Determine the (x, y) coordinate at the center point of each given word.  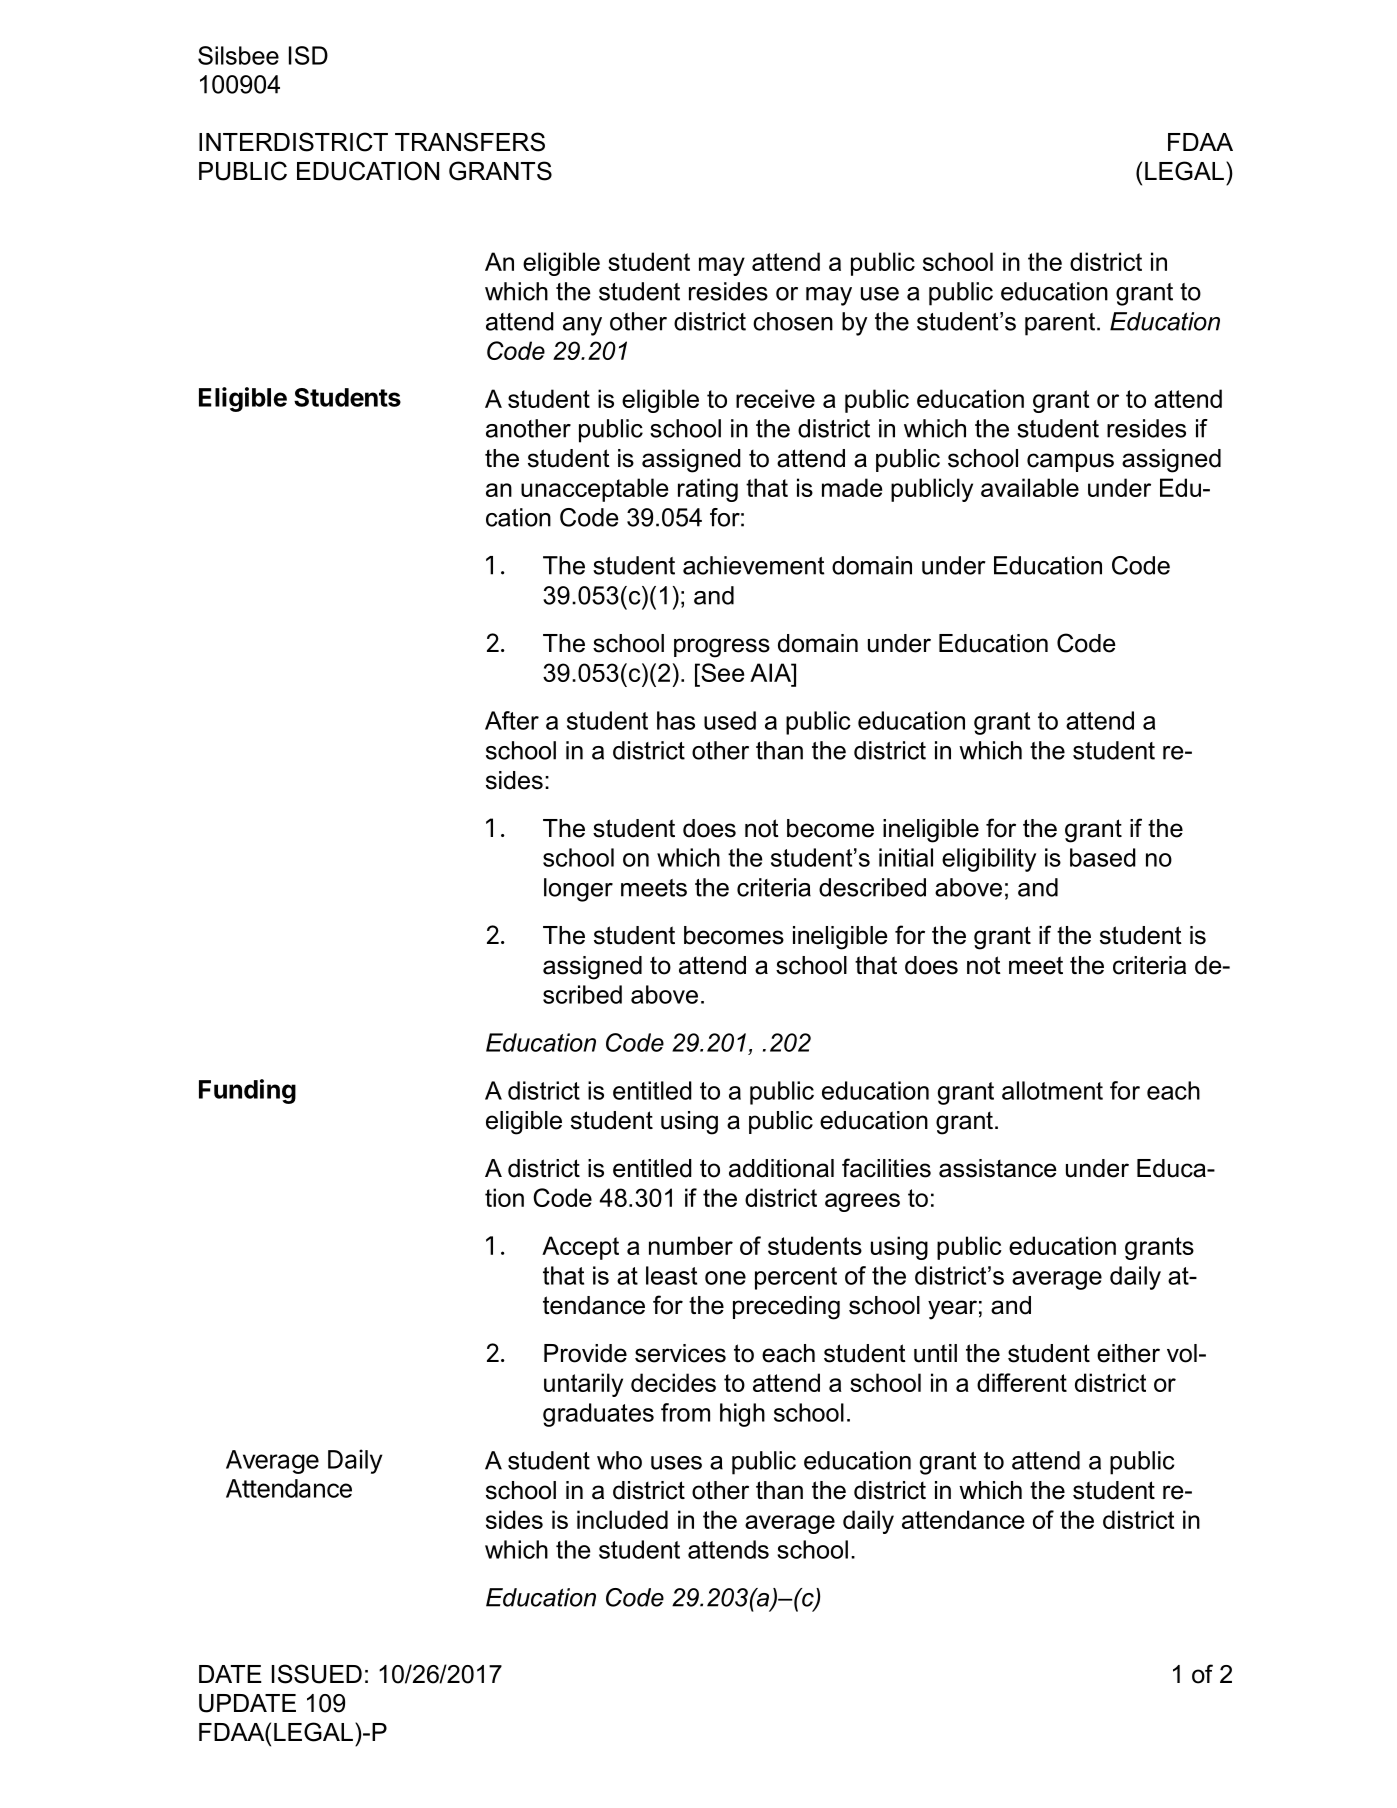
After (512, 720)
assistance (998, 1168)
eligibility (989, 860)
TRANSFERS (470, 142)
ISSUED (317, 1674)
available (1030, 487)
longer (578, 890)
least (671, 1275)
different (1022, 1382)
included (622, 1519)
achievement (754, 565)
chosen (793, 321)
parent (1060, 324)
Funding (247, 1091)
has (676, 720)
